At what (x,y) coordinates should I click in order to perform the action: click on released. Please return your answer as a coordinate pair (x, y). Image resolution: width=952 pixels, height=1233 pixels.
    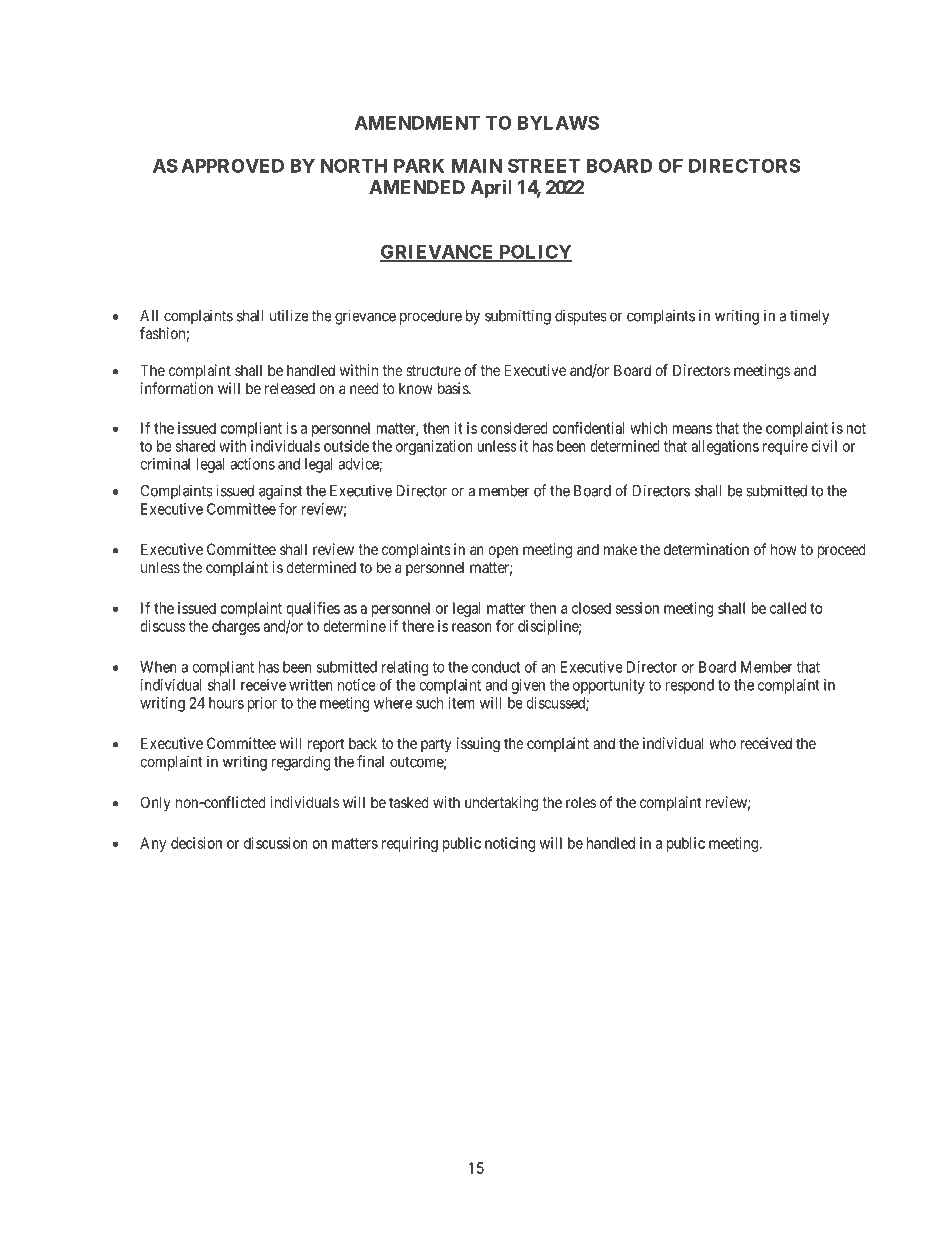
    Looking at the image, I should click on (290, 388).
